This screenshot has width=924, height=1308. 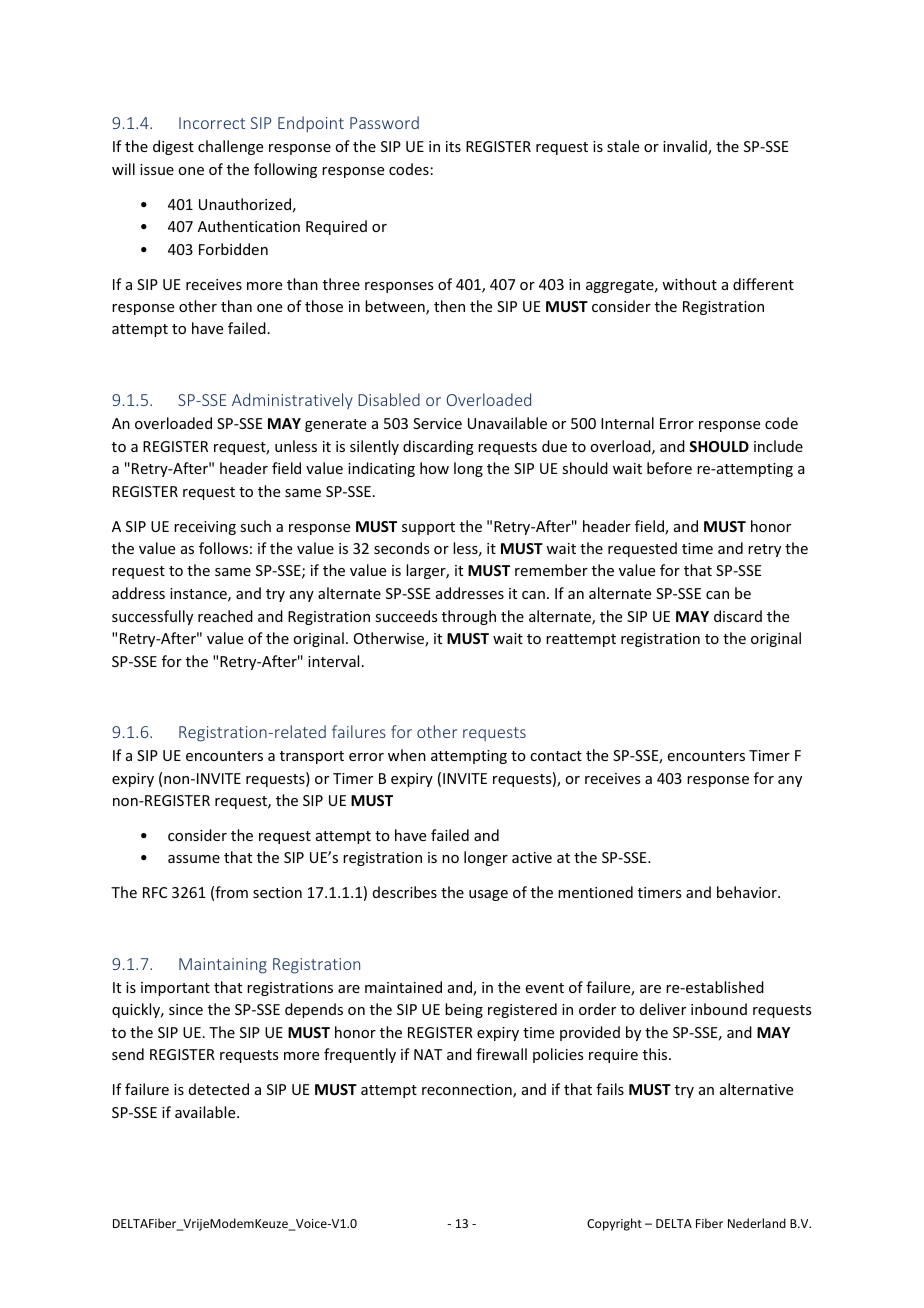 I want to click on detected, so click(x=219, y=1089).
